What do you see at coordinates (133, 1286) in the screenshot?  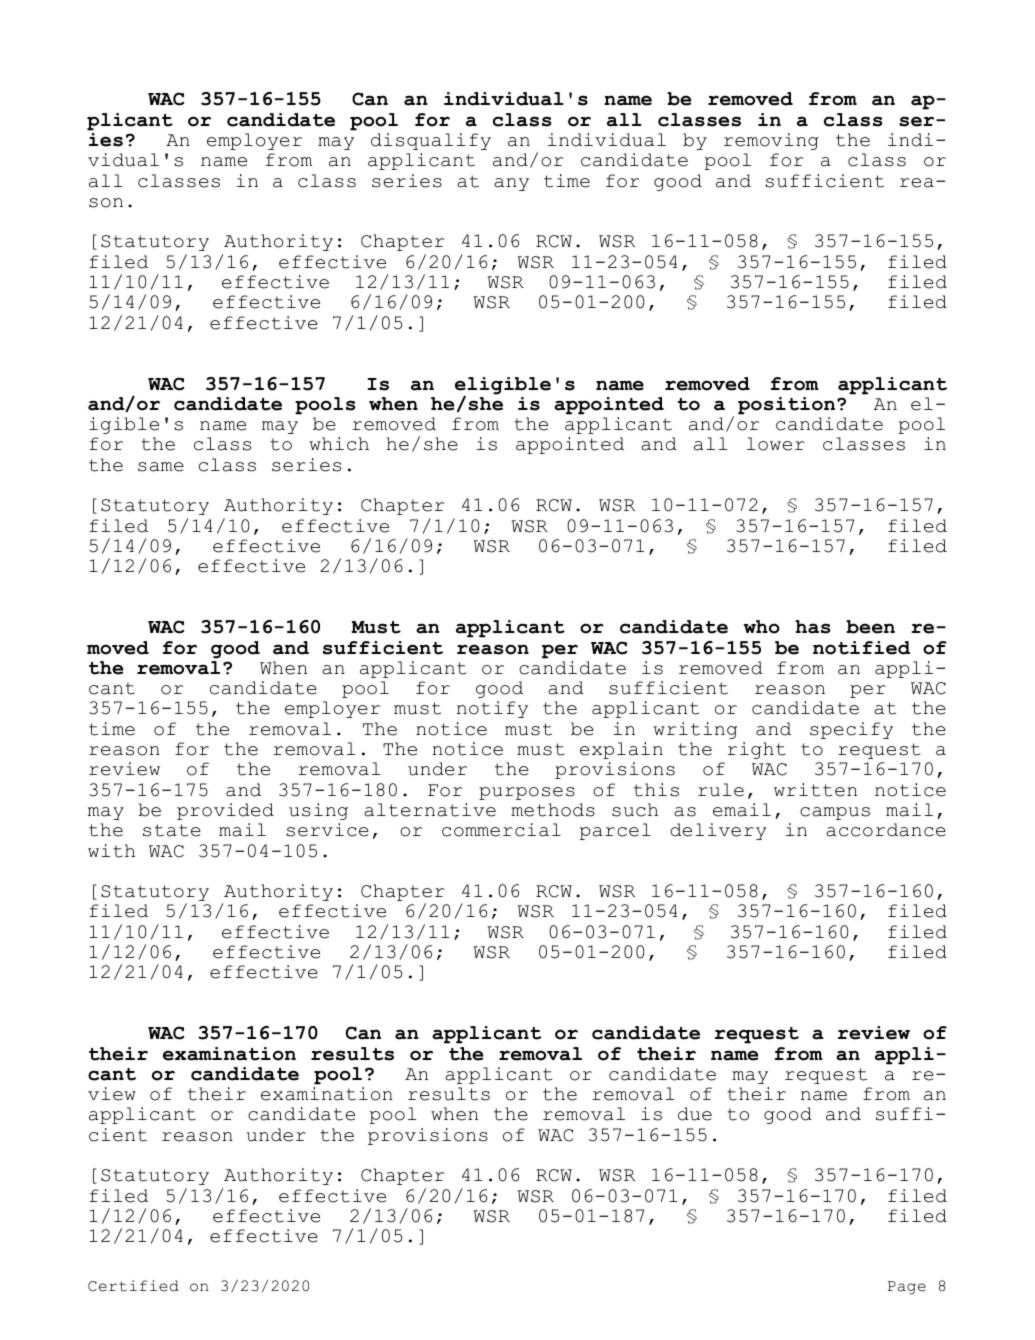 I see `Certified` at bounding box center [133, 1286].
